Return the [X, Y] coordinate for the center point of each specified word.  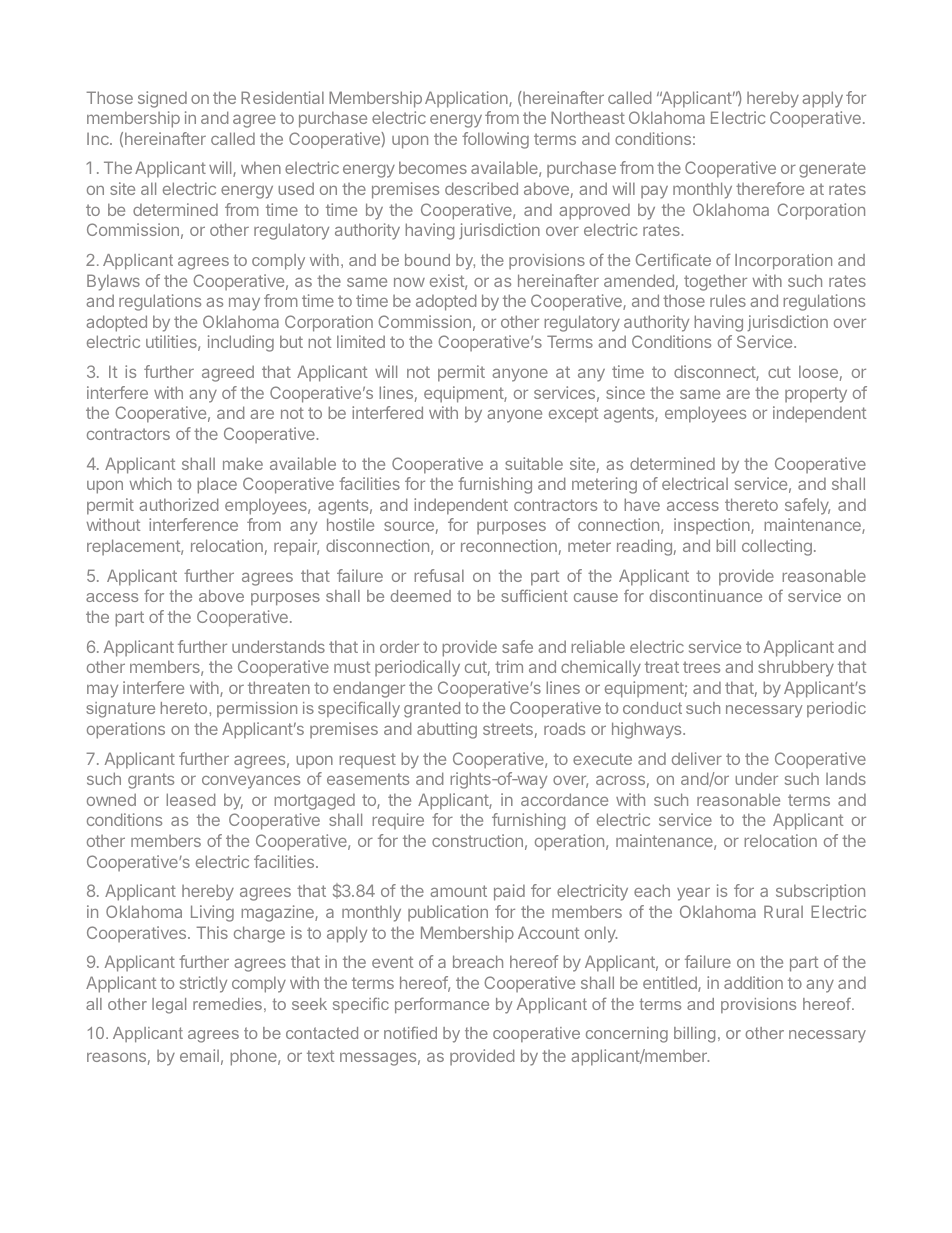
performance [442, 1005]
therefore [770, 188]
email [199, 1055]
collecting [777, 547]
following [495, 140]
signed [162, 99]
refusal [439, 575]
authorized [178, 504]
